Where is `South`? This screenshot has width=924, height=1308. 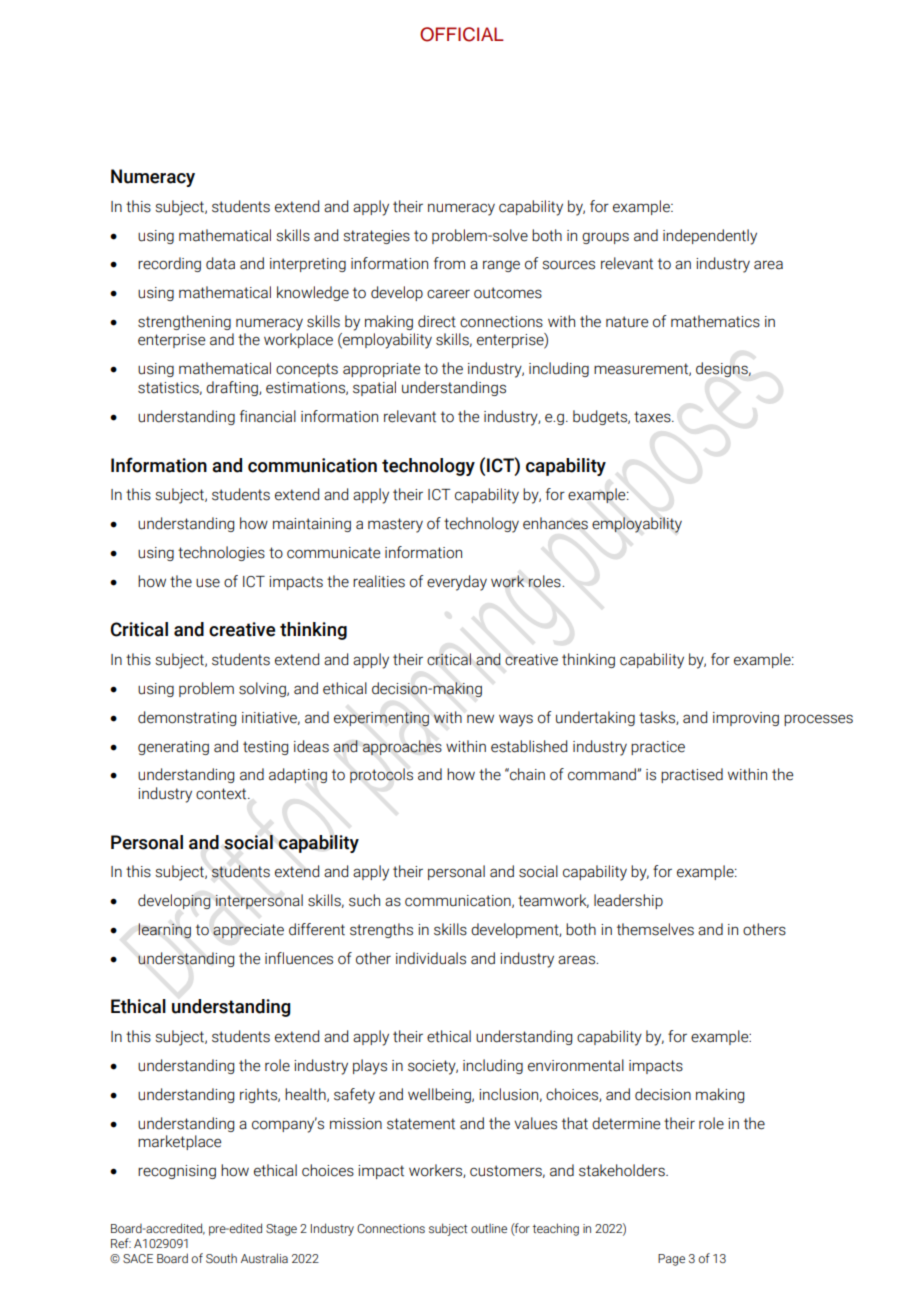 South is located at coordinates (221, 1258).
